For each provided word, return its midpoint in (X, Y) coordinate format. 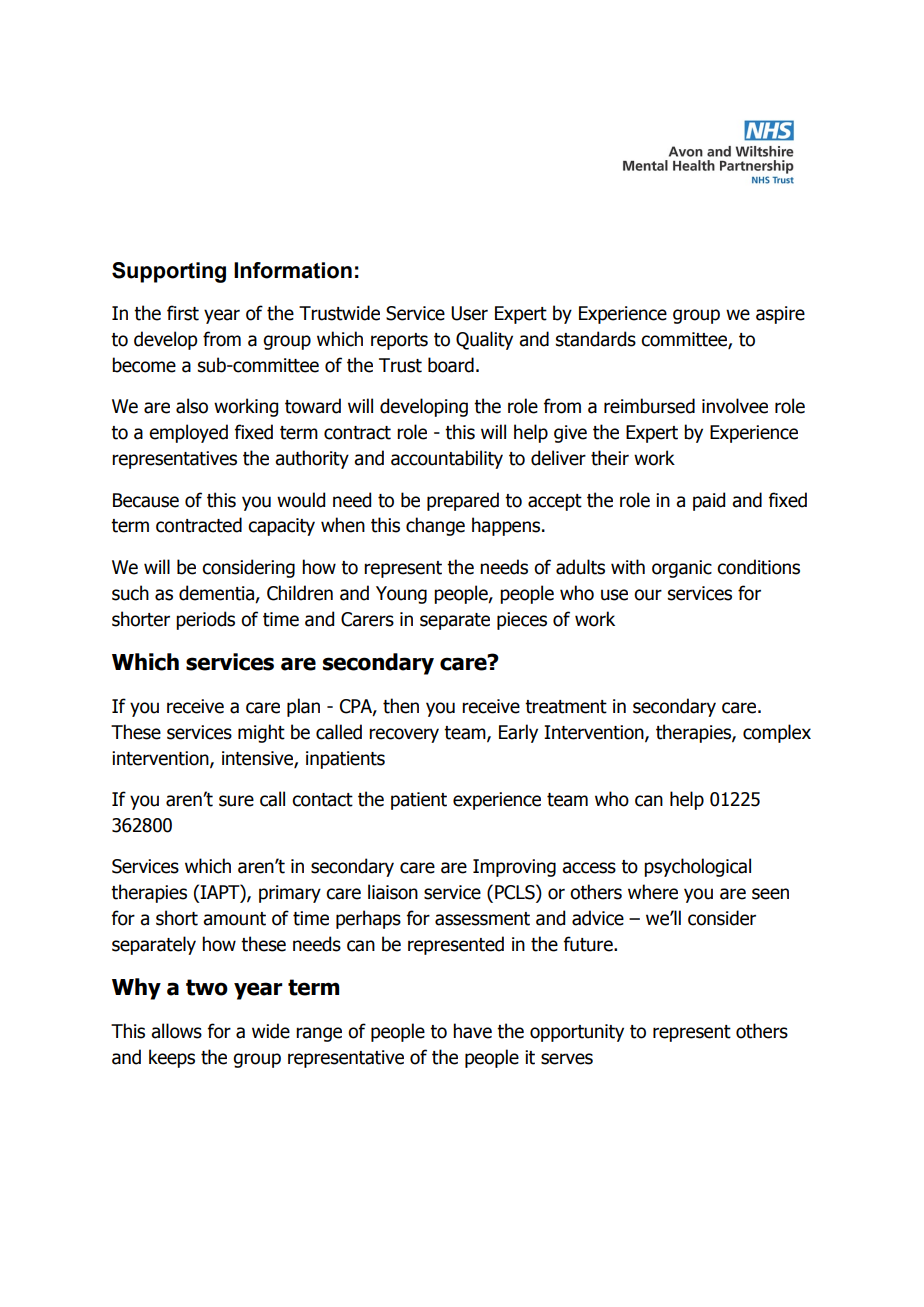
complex (777, 733)
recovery (404, 735)
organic (682, 569)
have (472, 1031)
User (469, 313)
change (435, 526)
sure (236, 801)
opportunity (577, 1033)
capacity (281, 527)
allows (176, 1031)
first (183, 313)
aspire (780, 315)
